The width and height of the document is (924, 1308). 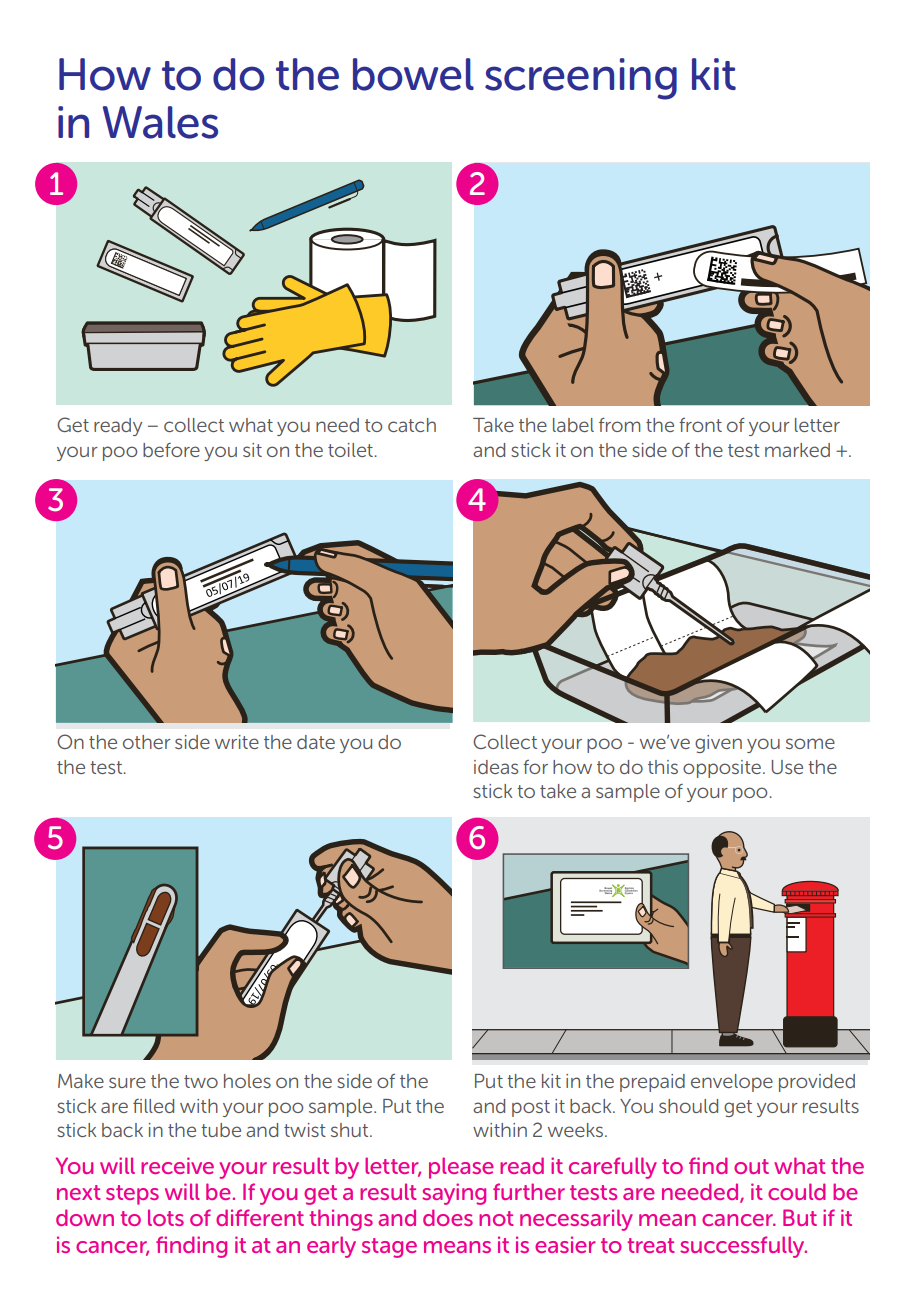 I want to click on opposite, so click(x=722, y=769).
